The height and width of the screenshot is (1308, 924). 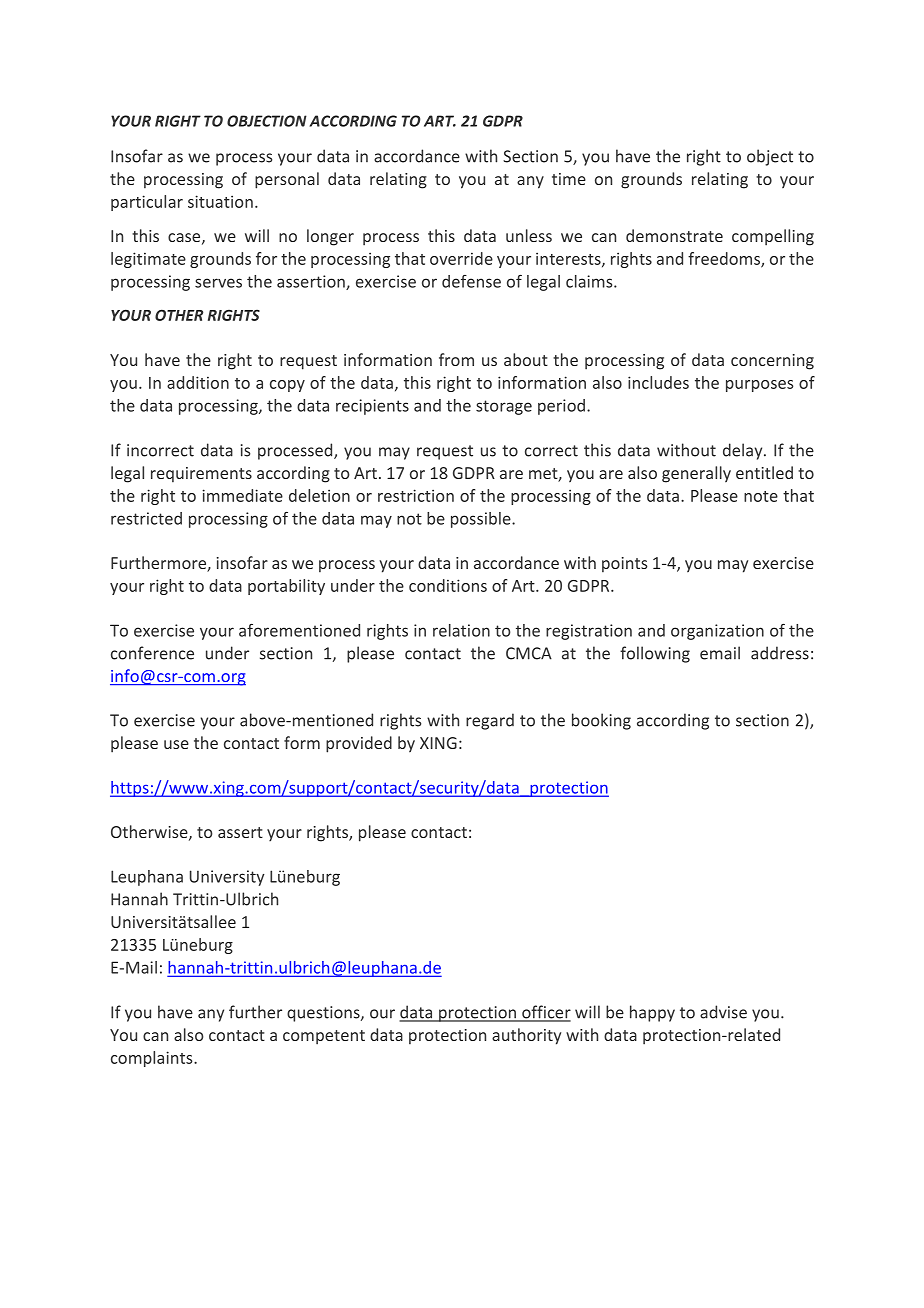 I want to click on demonstrate, so click(x=674, y=235).
